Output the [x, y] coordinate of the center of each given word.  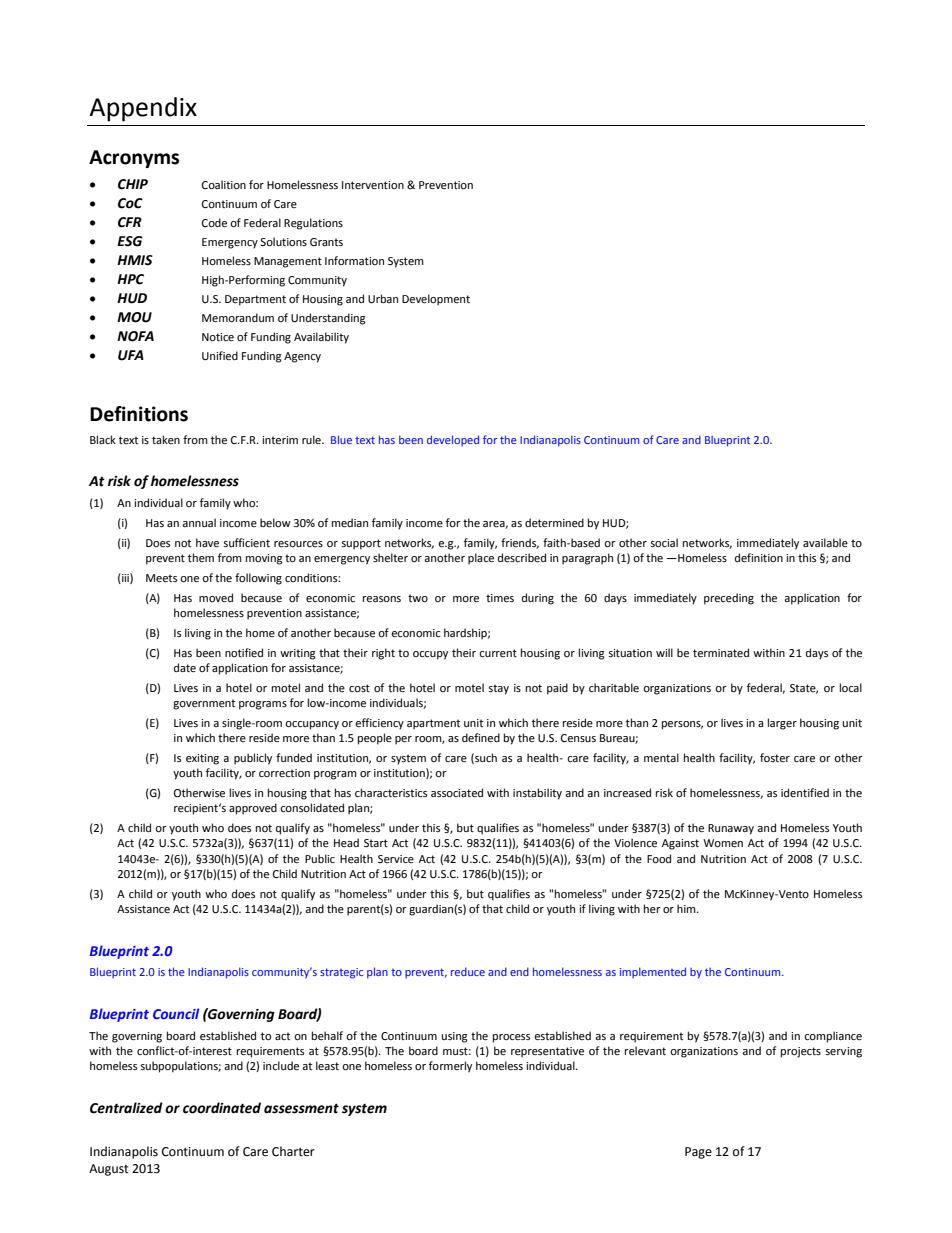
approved [253, 809]
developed [453, 440]
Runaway [731, 829]
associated [457, 793]
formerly [450, 1067]
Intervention [373, 185]
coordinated [222, 1108]
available [825, 542]
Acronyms [134, 159]
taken [166, 439]
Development [436, 300]
